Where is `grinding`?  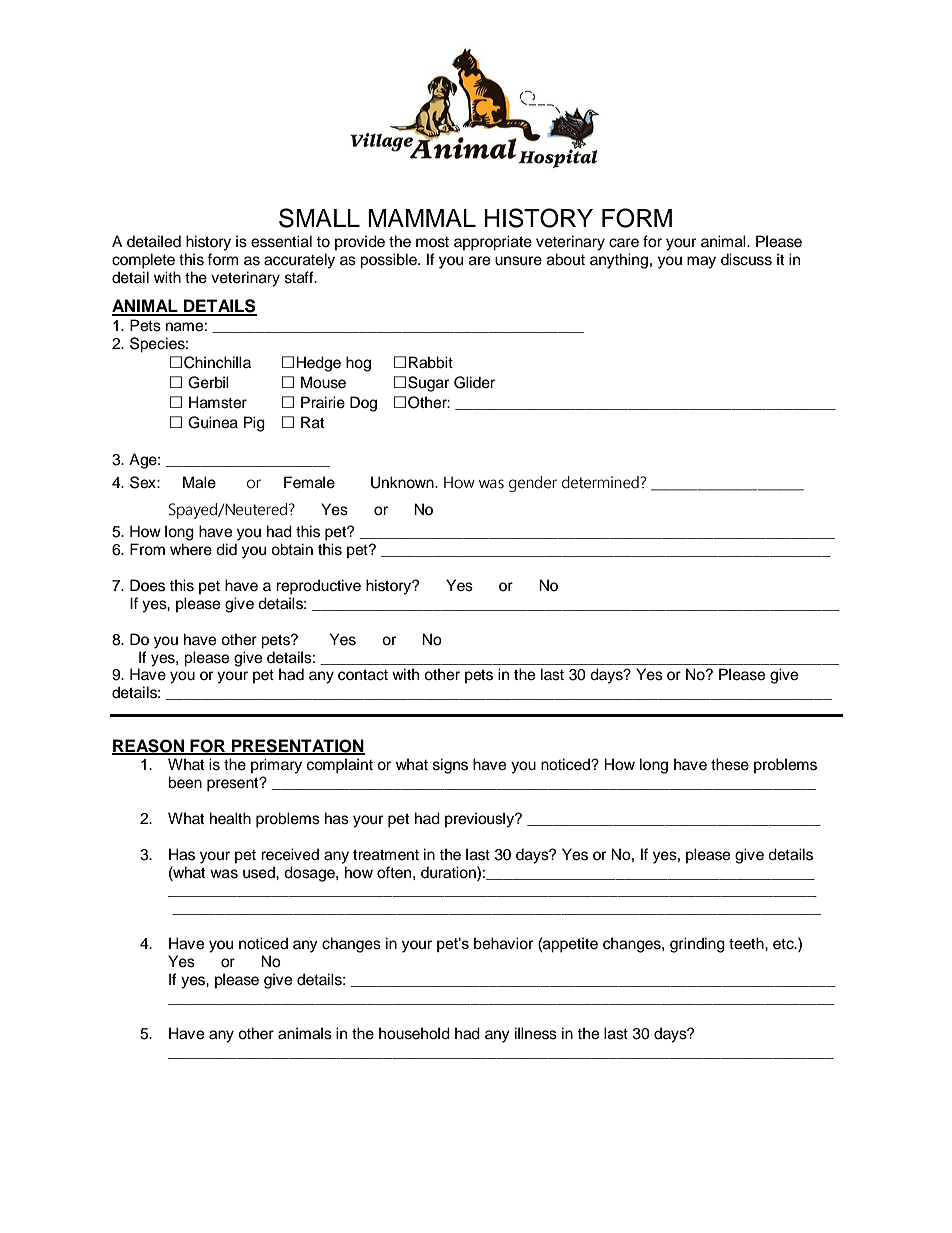 grinding is located at coordinates (697, 945).
